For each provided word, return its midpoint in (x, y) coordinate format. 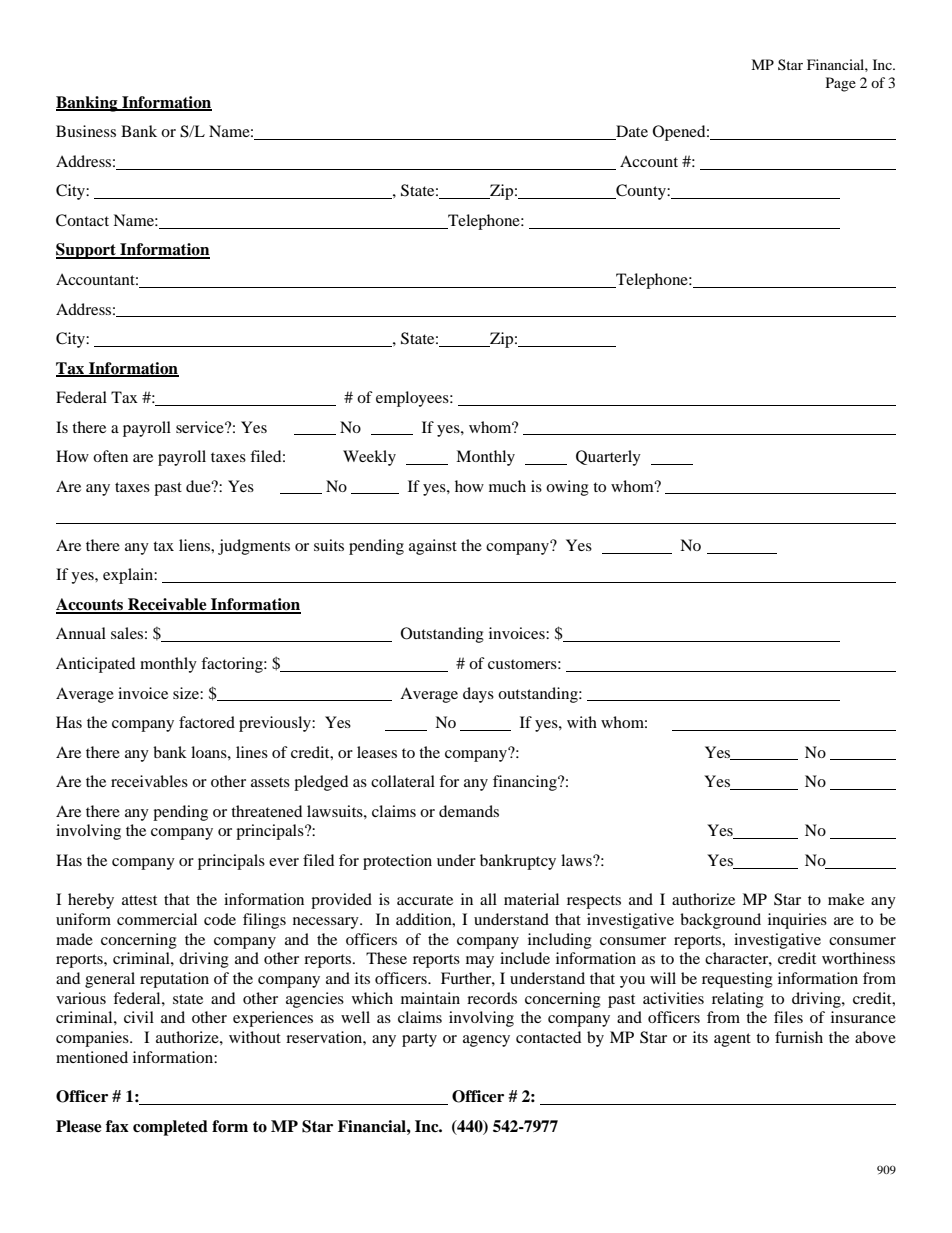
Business (86, 131)
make (846, 899)
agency (486, 1041)
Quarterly (608, 458)
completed (170, 1128)
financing (526, 783)
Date (631, 132)
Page (841, 84)
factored (207, 722)
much (507, 486)
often (110, 456)
